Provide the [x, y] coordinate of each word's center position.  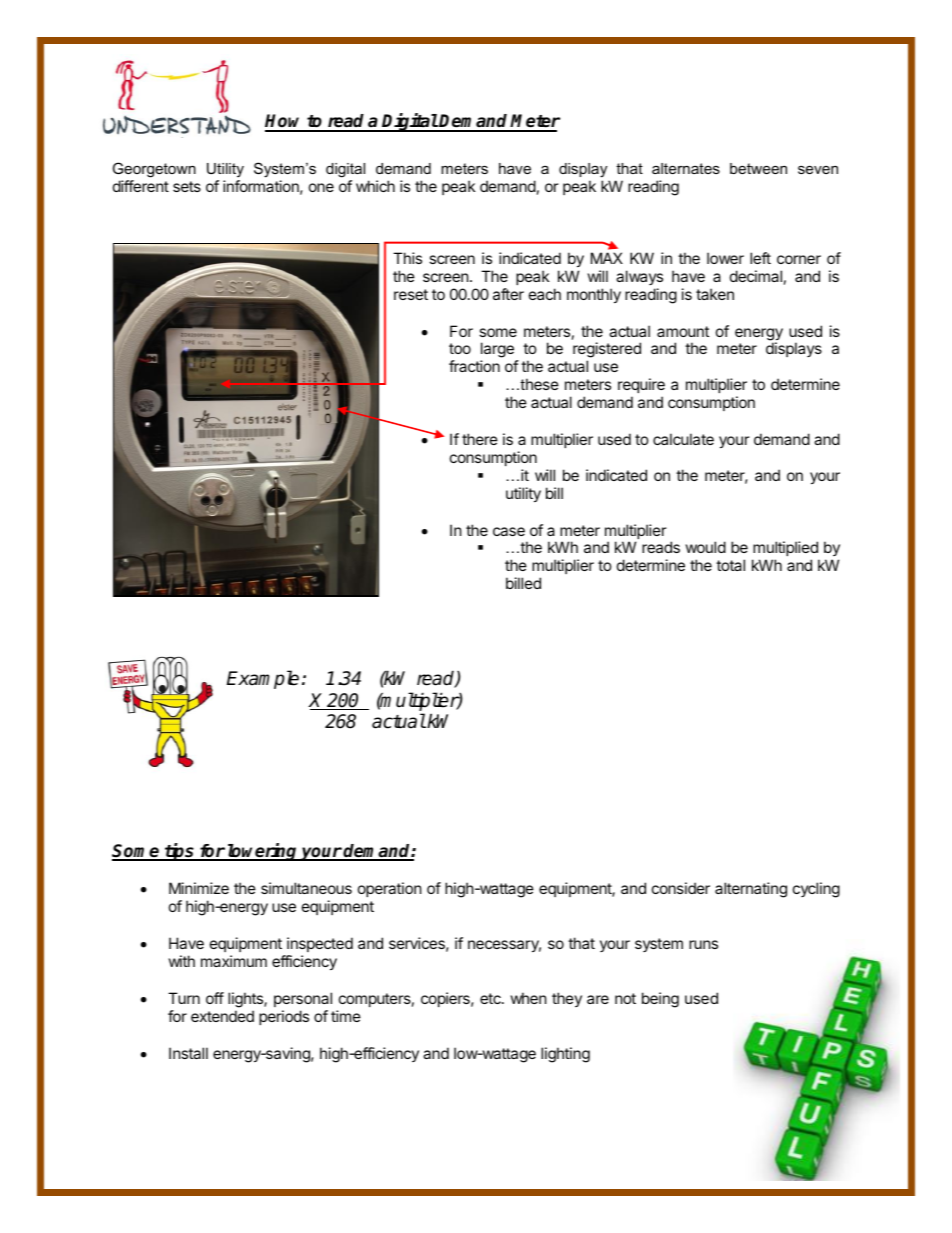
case [509, 531]
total [730, 565]
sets [187, 186]
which [375, 186]
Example [263, 679]
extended [222, 1016]
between [758, 168]
